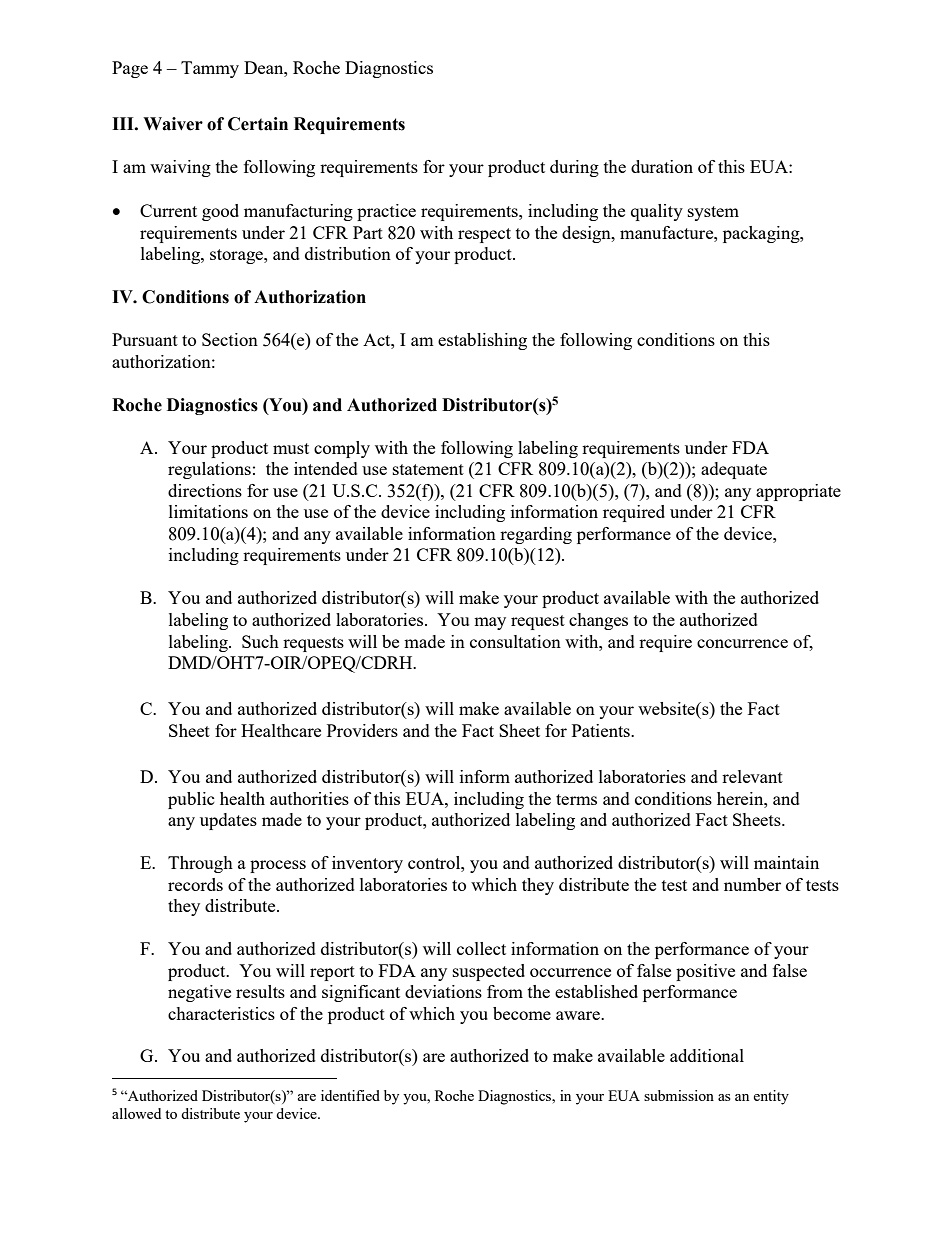 The height and width of the document is (1235, 952). Describe the element at coordinates (209, 470) in the document. I see `regulations` at that location.
